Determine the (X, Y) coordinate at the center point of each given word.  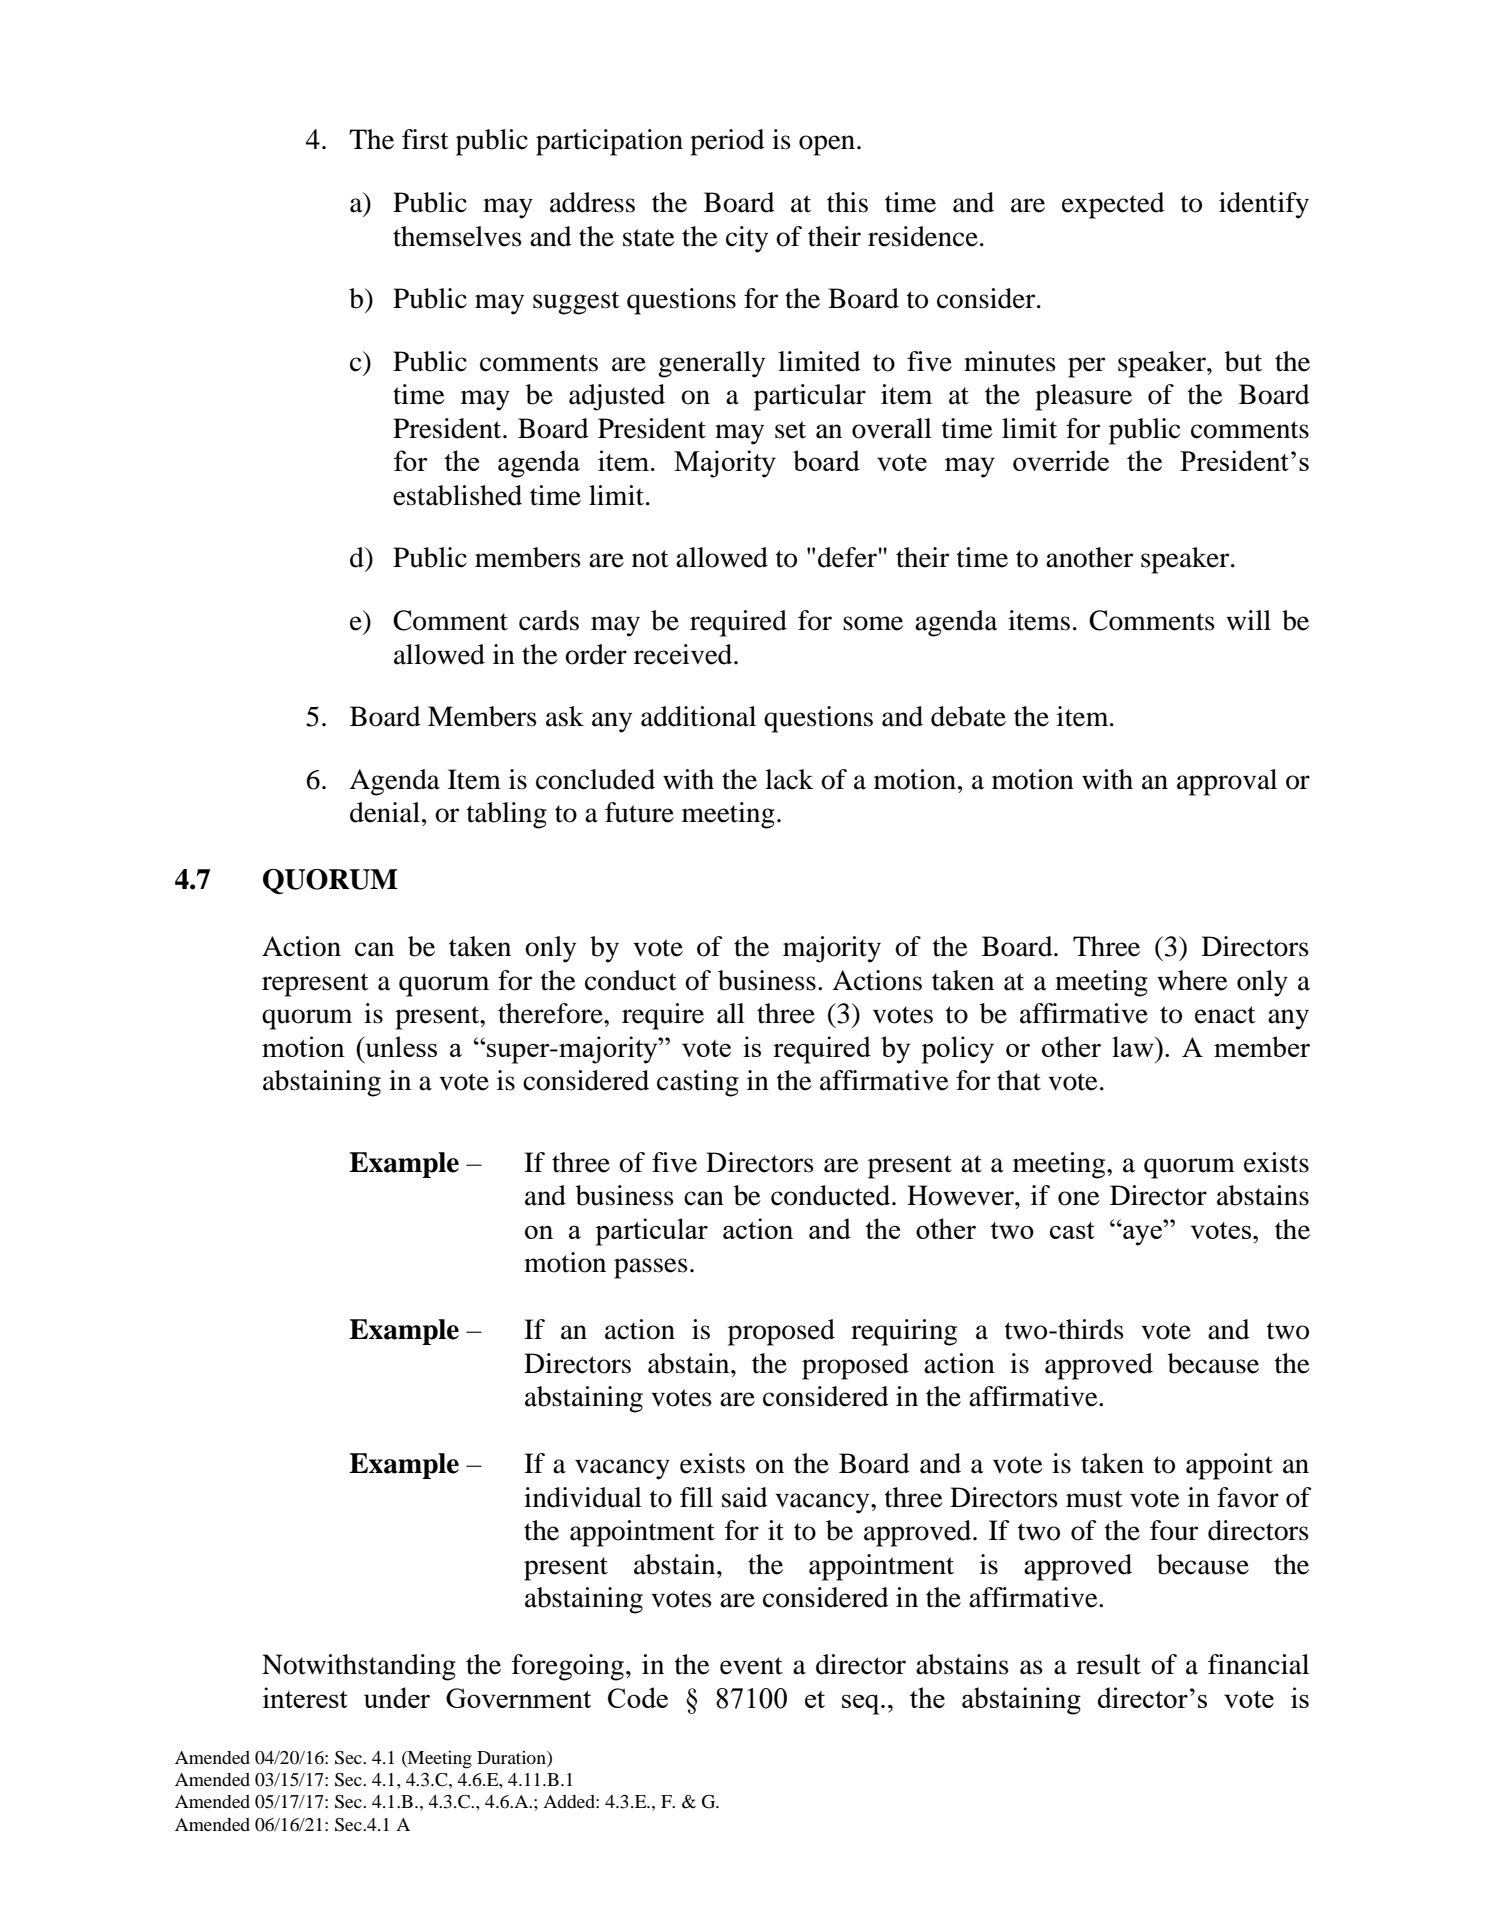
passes (651, 1268)
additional (698, 716)
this (847, 202)
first (425, 139)
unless (400, 1046)
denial (385, 812)
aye (1141, 1235)
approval (1227, 782)
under (397, 1697)
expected (1113, 205)
